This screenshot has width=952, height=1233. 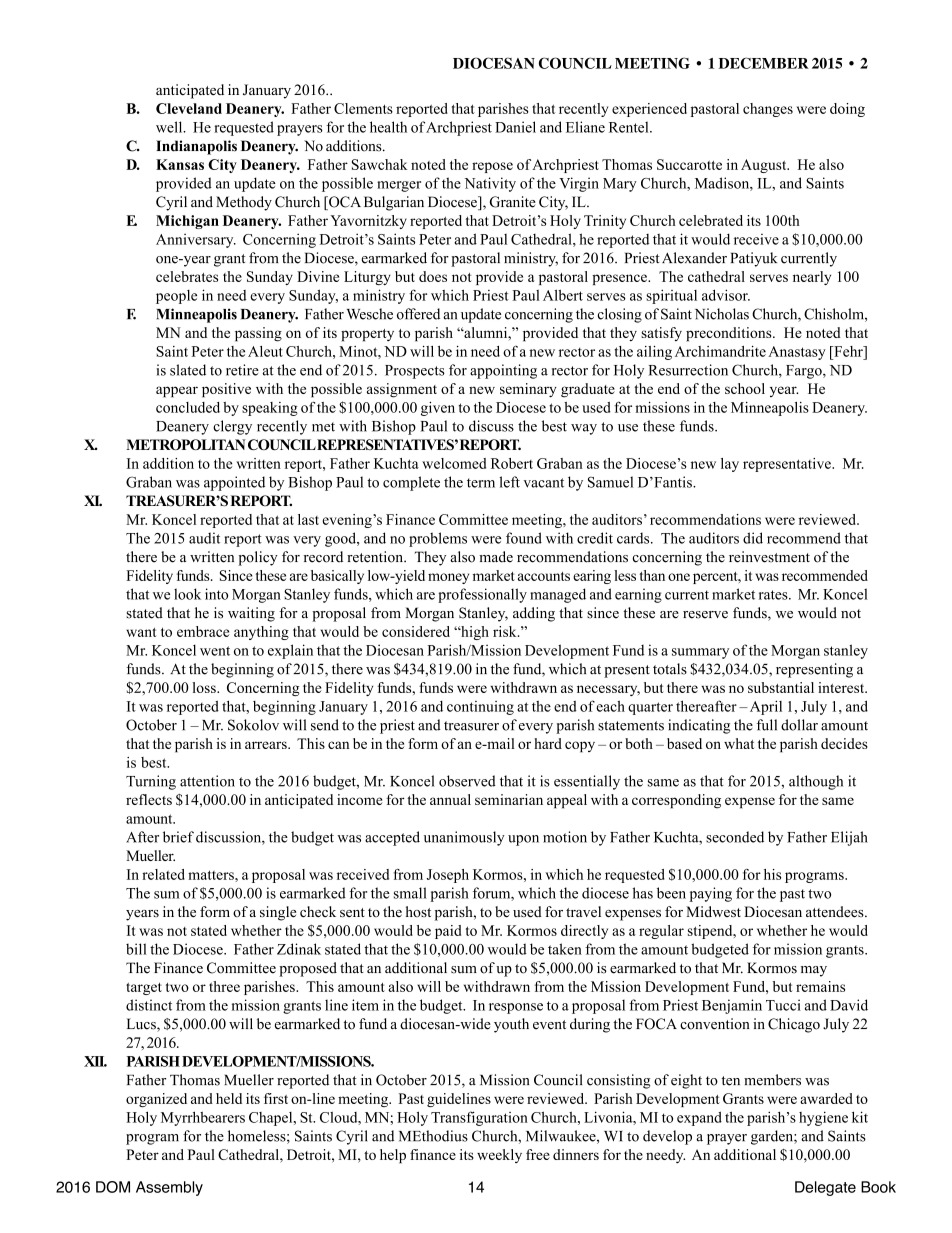 What do you see at coordinates (768, 110) in the screenshot?
I see `changes` at bounding box center [768, 110].
